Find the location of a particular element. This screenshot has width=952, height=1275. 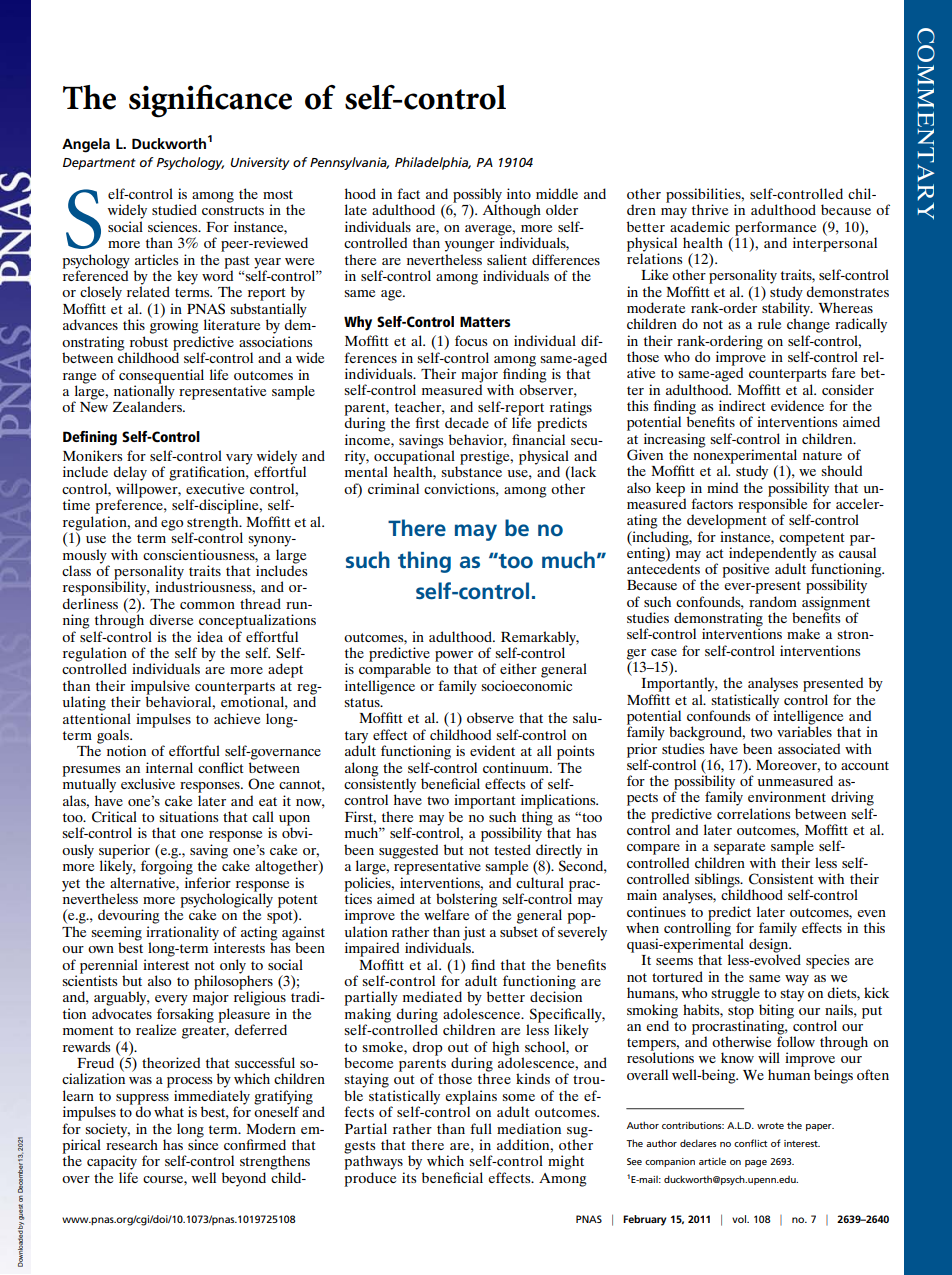

studied is located at coordinates (174, 209).
